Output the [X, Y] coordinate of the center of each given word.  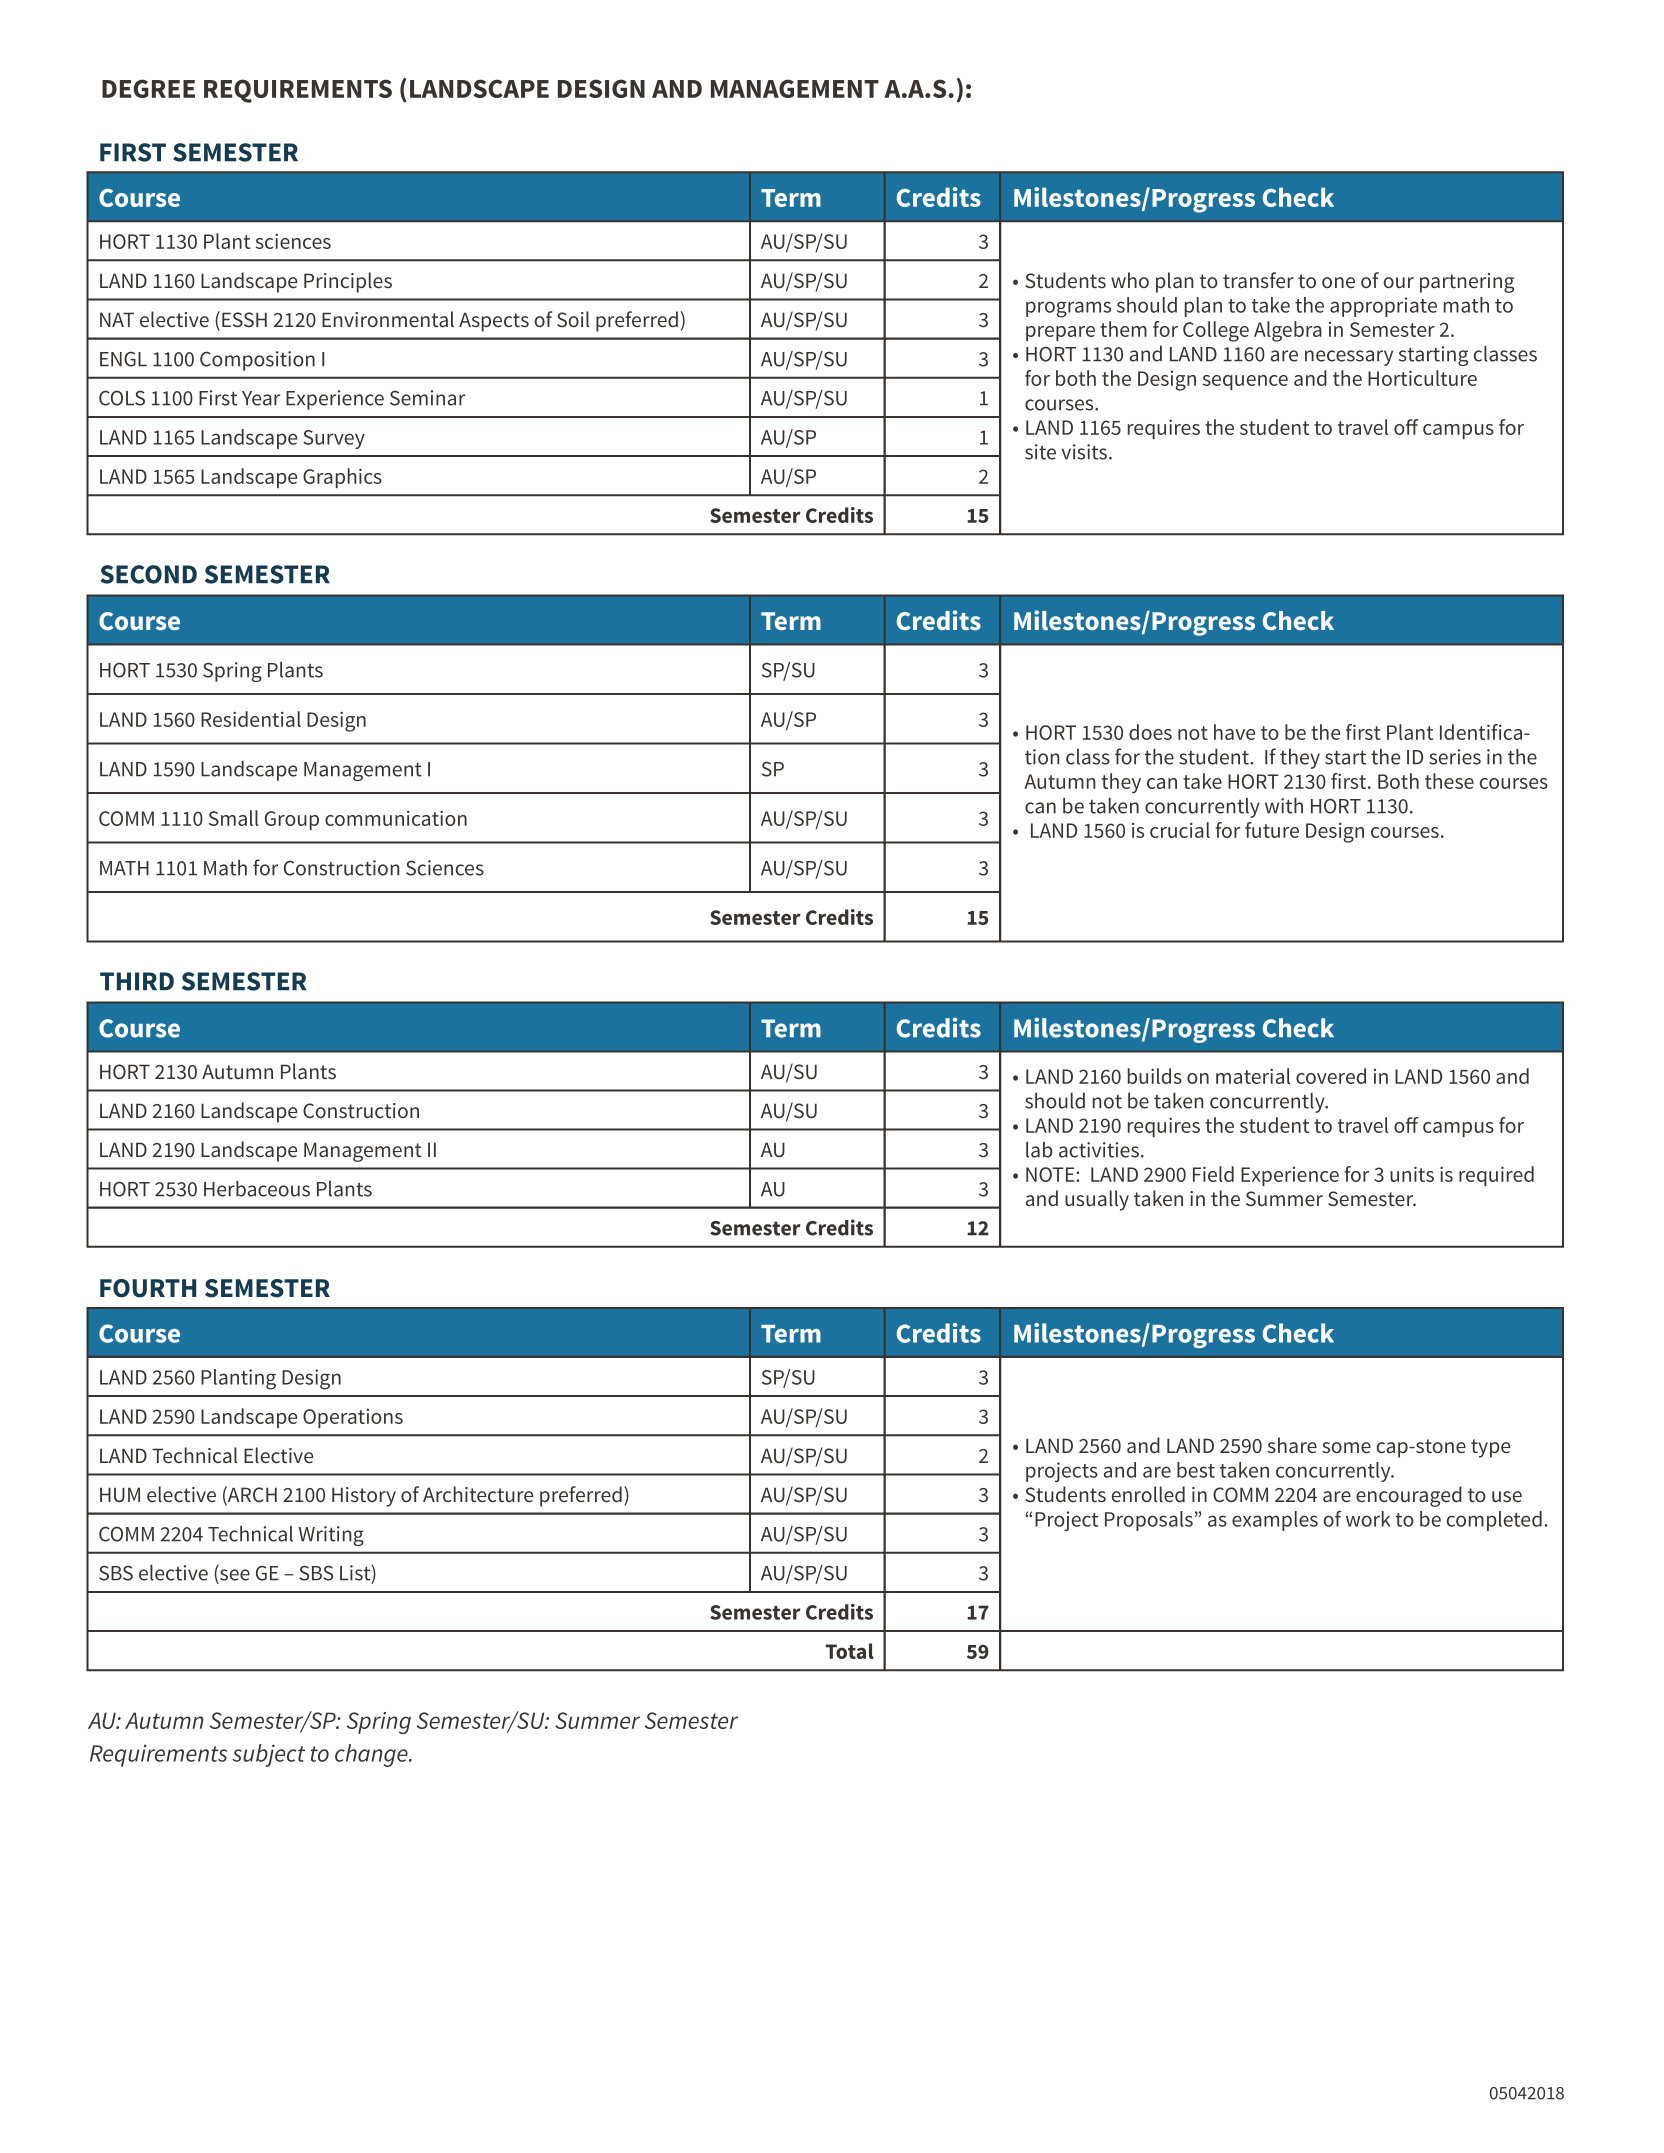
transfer [1258, 280]
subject [268, 1755]
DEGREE [148, 88]
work [1368, 1519]
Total [850, 1651]
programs [1068, 309]
